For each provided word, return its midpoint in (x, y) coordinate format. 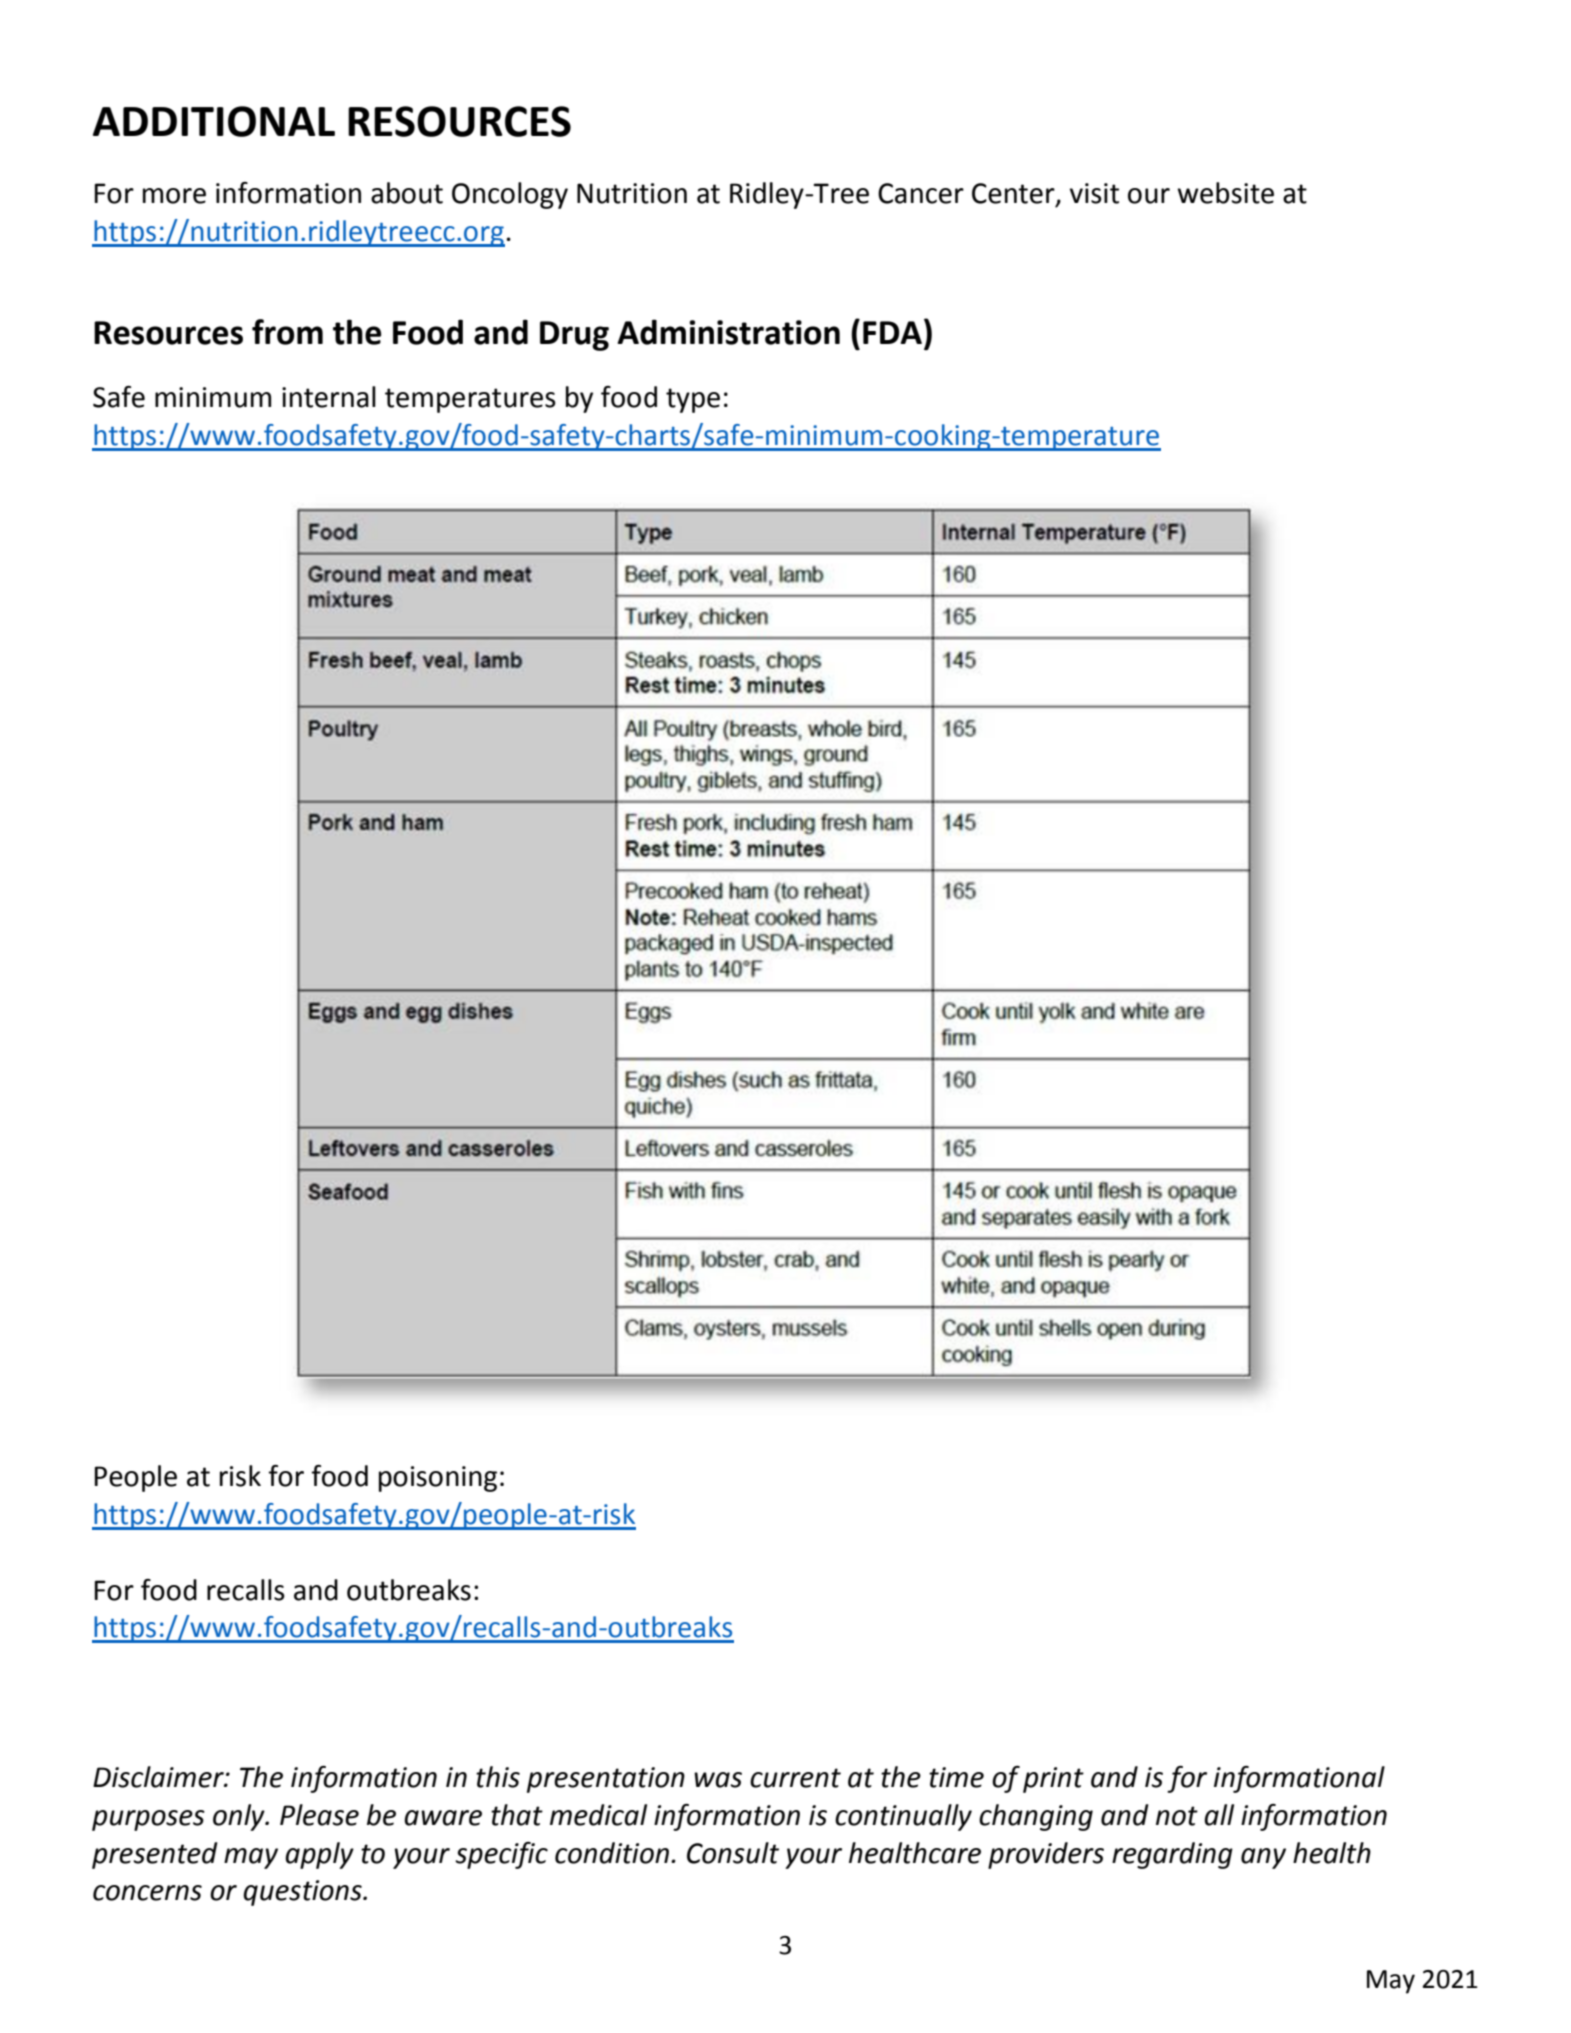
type (693, 400)
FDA (892, 332)
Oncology (510, 195)
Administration (728, 332)
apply (319, 1855)
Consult (733, 1853)
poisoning (438, 1479)
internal (329, 397)
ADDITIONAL (214, 121)
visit (1094, 193)
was (718, 1780)
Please (319, 1815)
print (1053, 1780)
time (956, 1777)
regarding (1172, 1855)
